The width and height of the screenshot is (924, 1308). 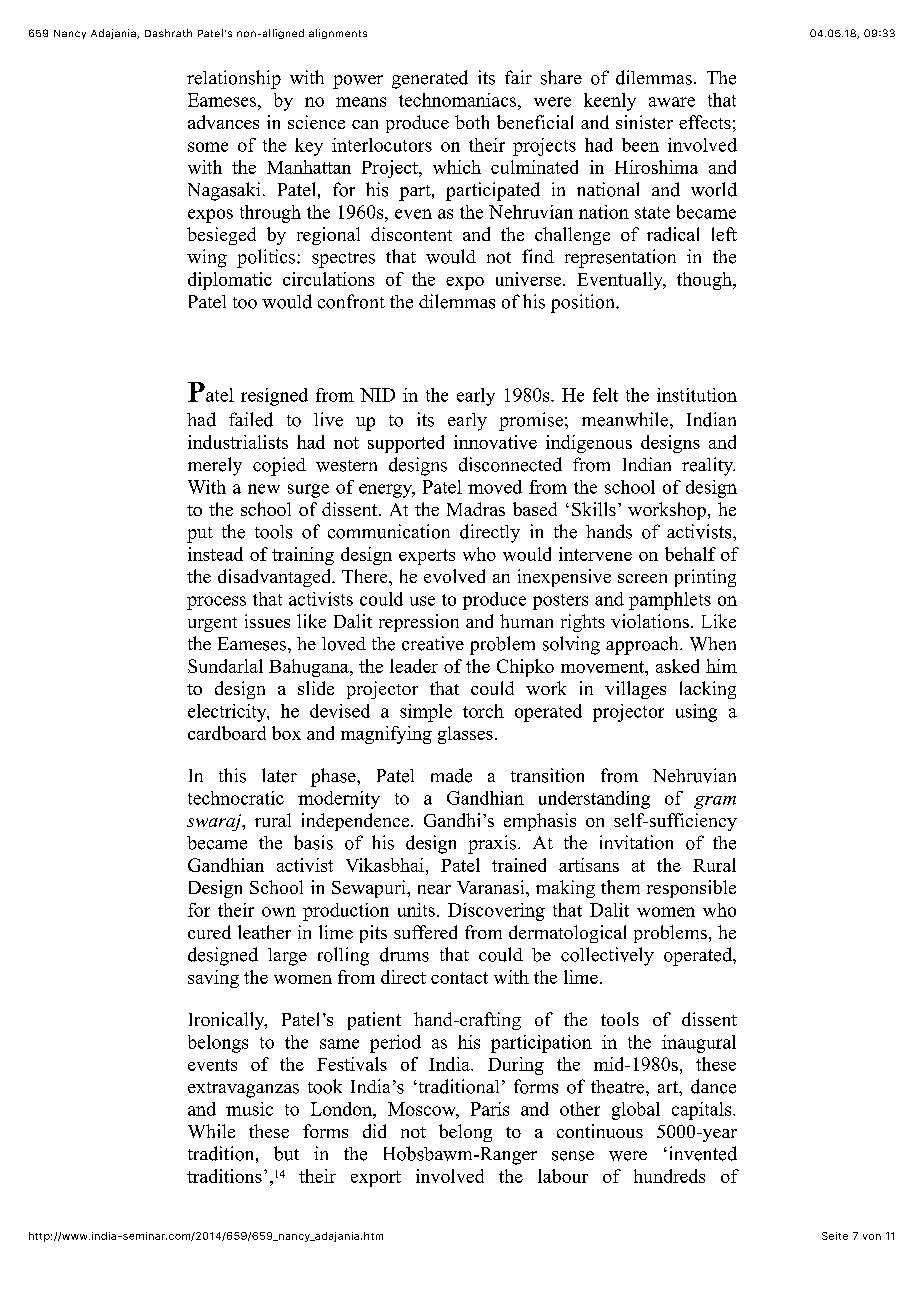 What do you see at coordinates (563, 1176) in the screenshot?
I see `labour` at bounding box center [563, 1176].
